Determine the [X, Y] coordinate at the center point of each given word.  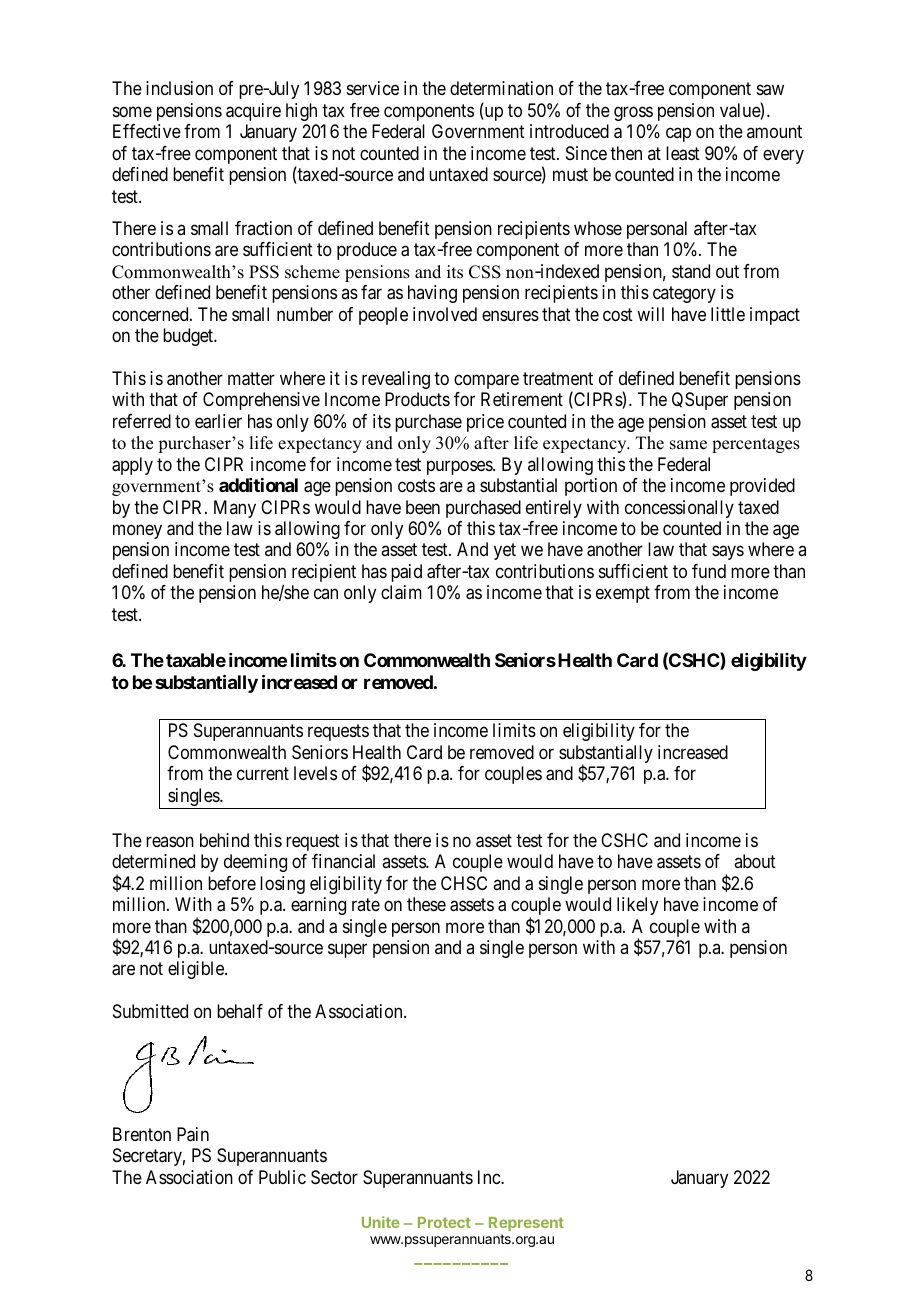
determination [501, 88]
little [728, 314]
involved [445, 314]
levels [315, 773]
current [263, 773]
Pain [193, 1134]
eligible [197, 970]
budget [189, 337]
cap [678, 135]
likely [637, 906]
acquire [253, 112]
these [426, 904]
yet [505, 552]
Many [235, 509]
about [755, 861]
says [728, 553]
